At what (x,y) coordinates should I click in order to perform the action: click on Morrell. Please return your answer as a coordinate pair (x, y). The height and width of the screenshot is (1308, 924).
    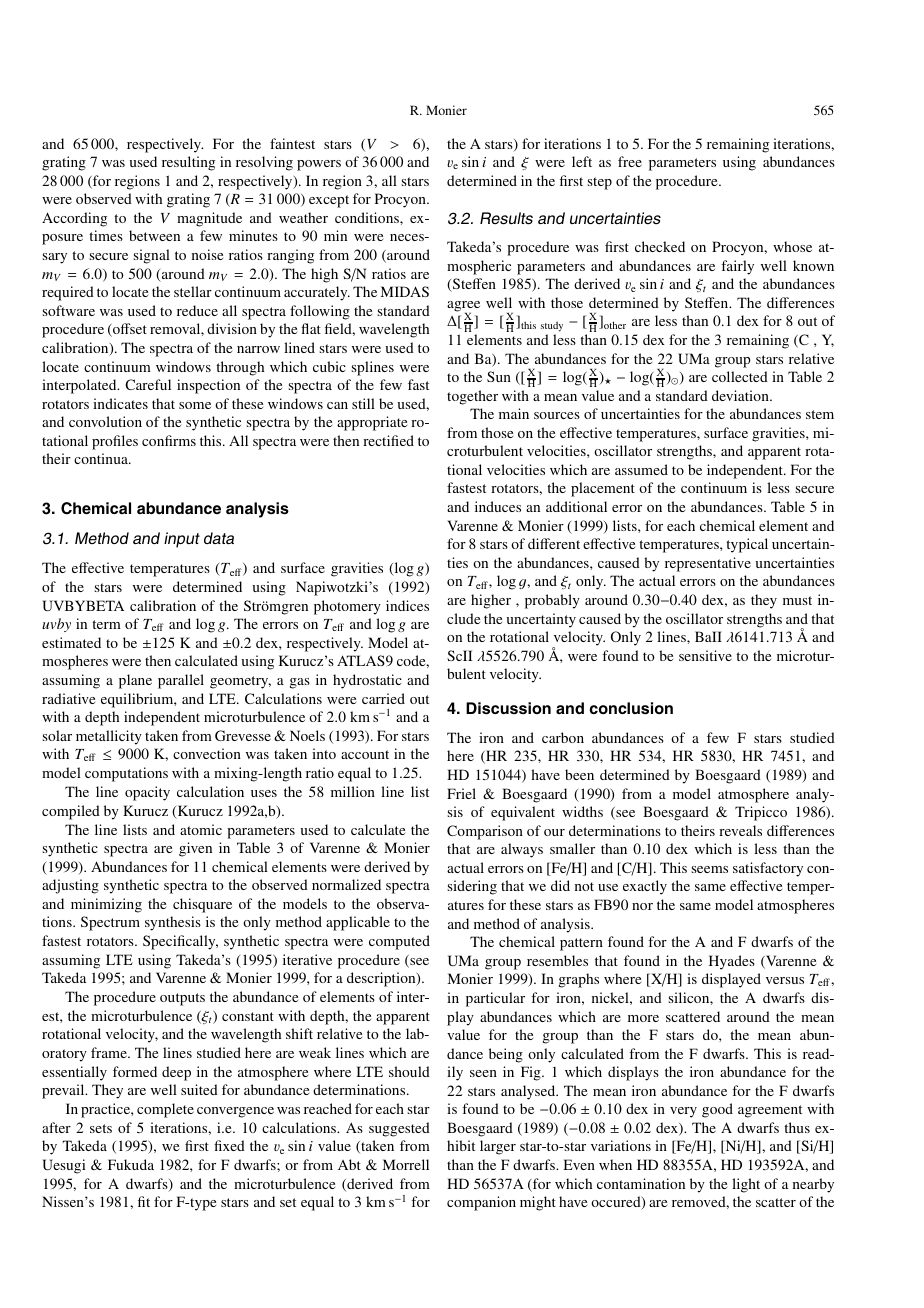
    Looking at the image, I should click on (406, 1164).
